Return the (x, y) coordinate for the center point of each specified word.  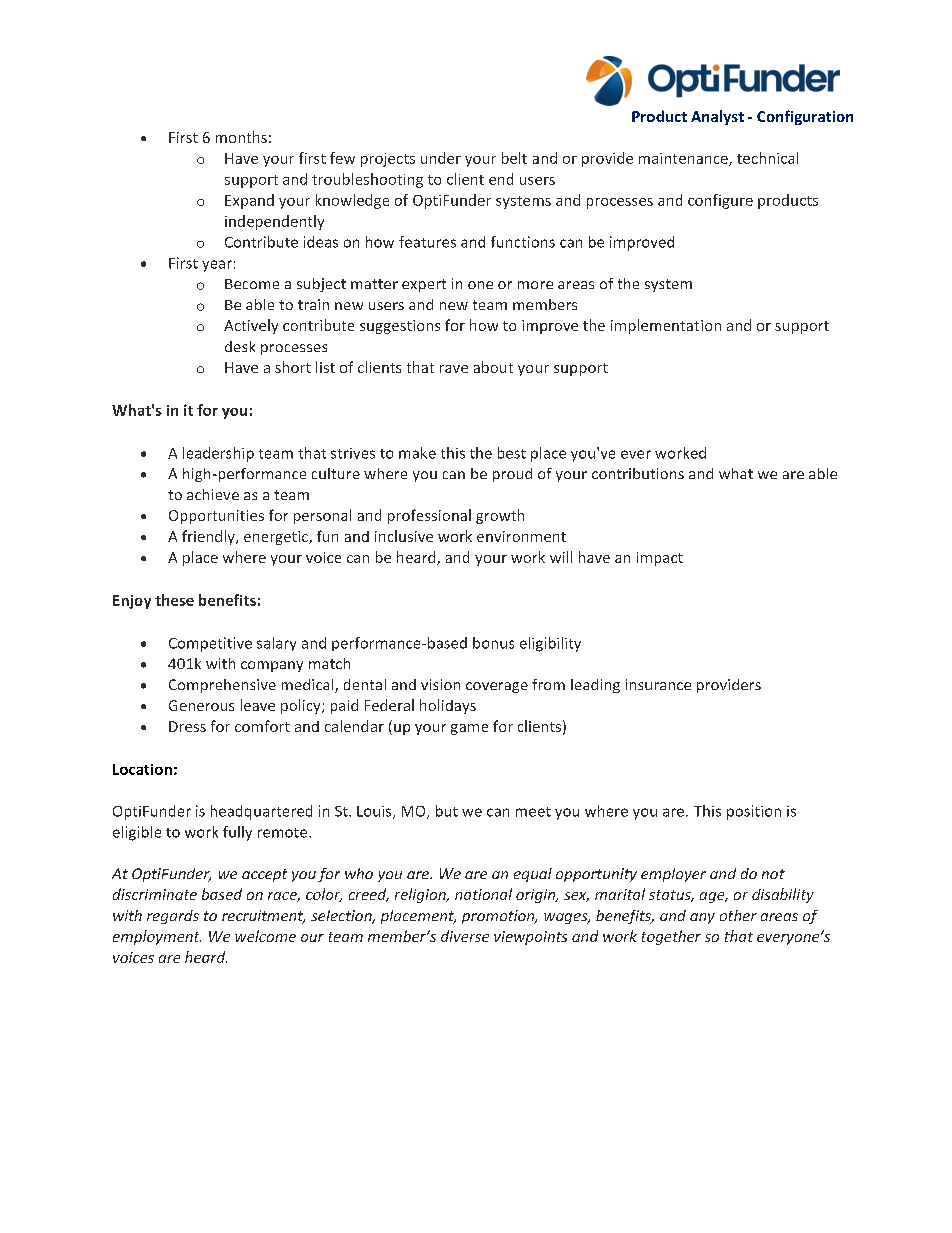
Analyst (717, 117)
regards (173, 917)
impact (660, 559)
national (483, 894)
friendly (209, 537)
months (241, 137)
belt (514, 158)
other (738, 915)
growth (500, 516)
